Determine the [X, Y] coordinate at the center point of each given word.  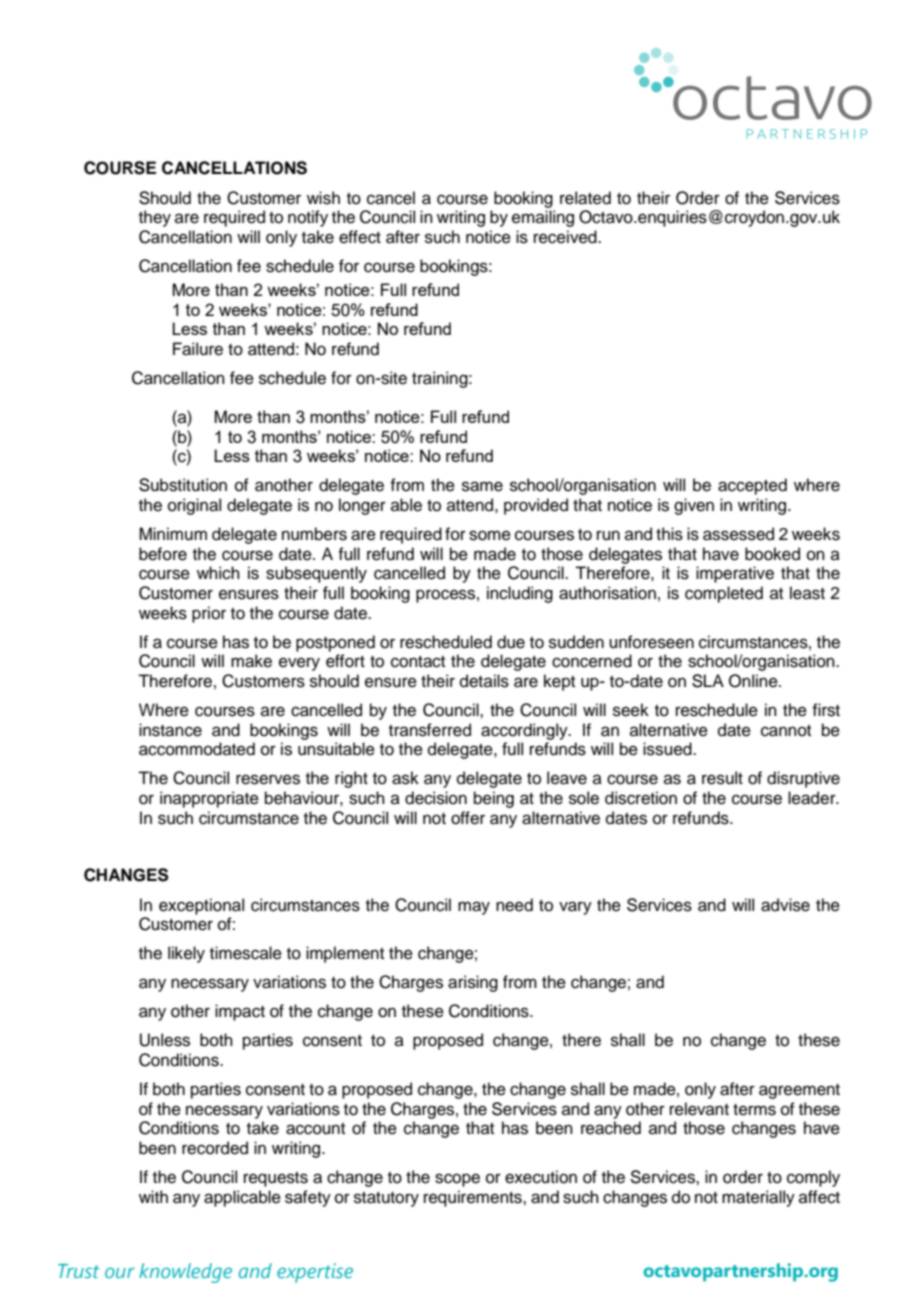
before [163, 554]
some [490, 535]
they [155, 218]
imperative [735, 574]
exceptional [201, 906]
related [585, 198]
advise [785, 905]
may [474, 908]
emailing [543, 218]
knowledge [185, 1273]
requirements [474, 1198]
